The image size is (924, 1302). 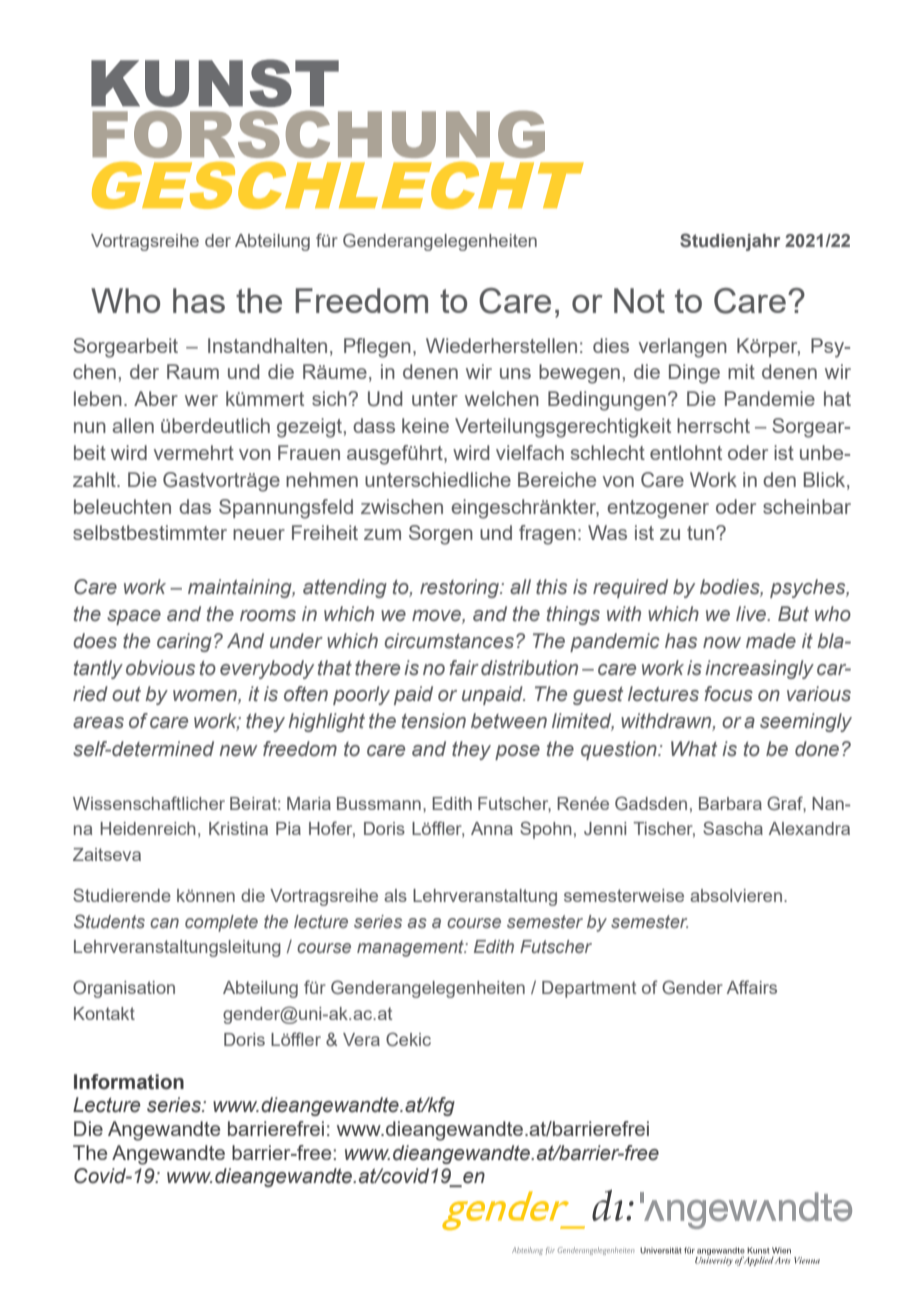 I want to click on restoring, so click(x=461, y=588).
